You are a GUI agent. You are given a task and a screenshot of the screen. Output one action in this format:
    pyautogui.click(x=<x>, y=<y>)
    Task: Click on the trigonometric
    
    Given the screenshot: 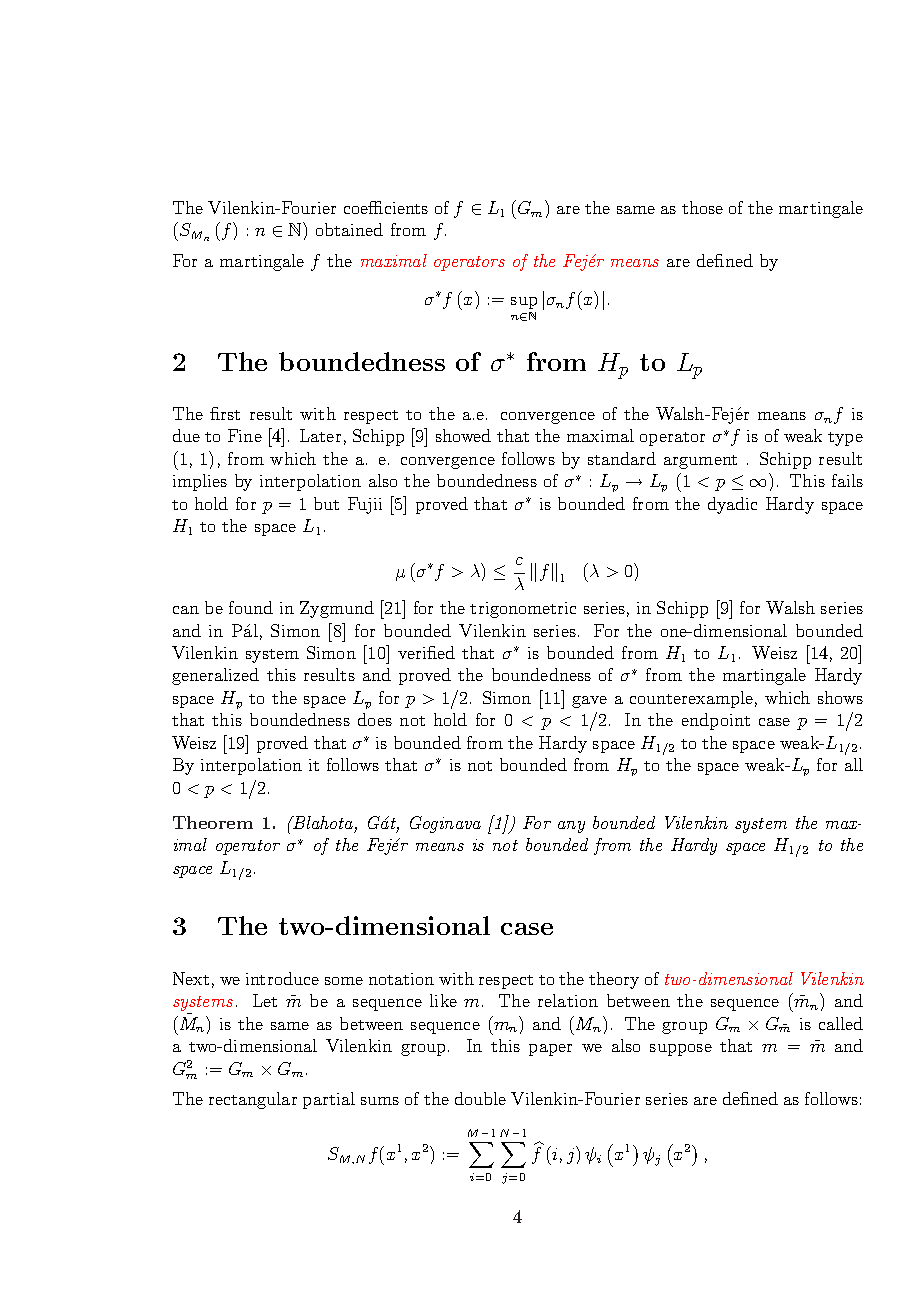 What is the action you would take?
    pyautogui.click(x=523, y=610)
